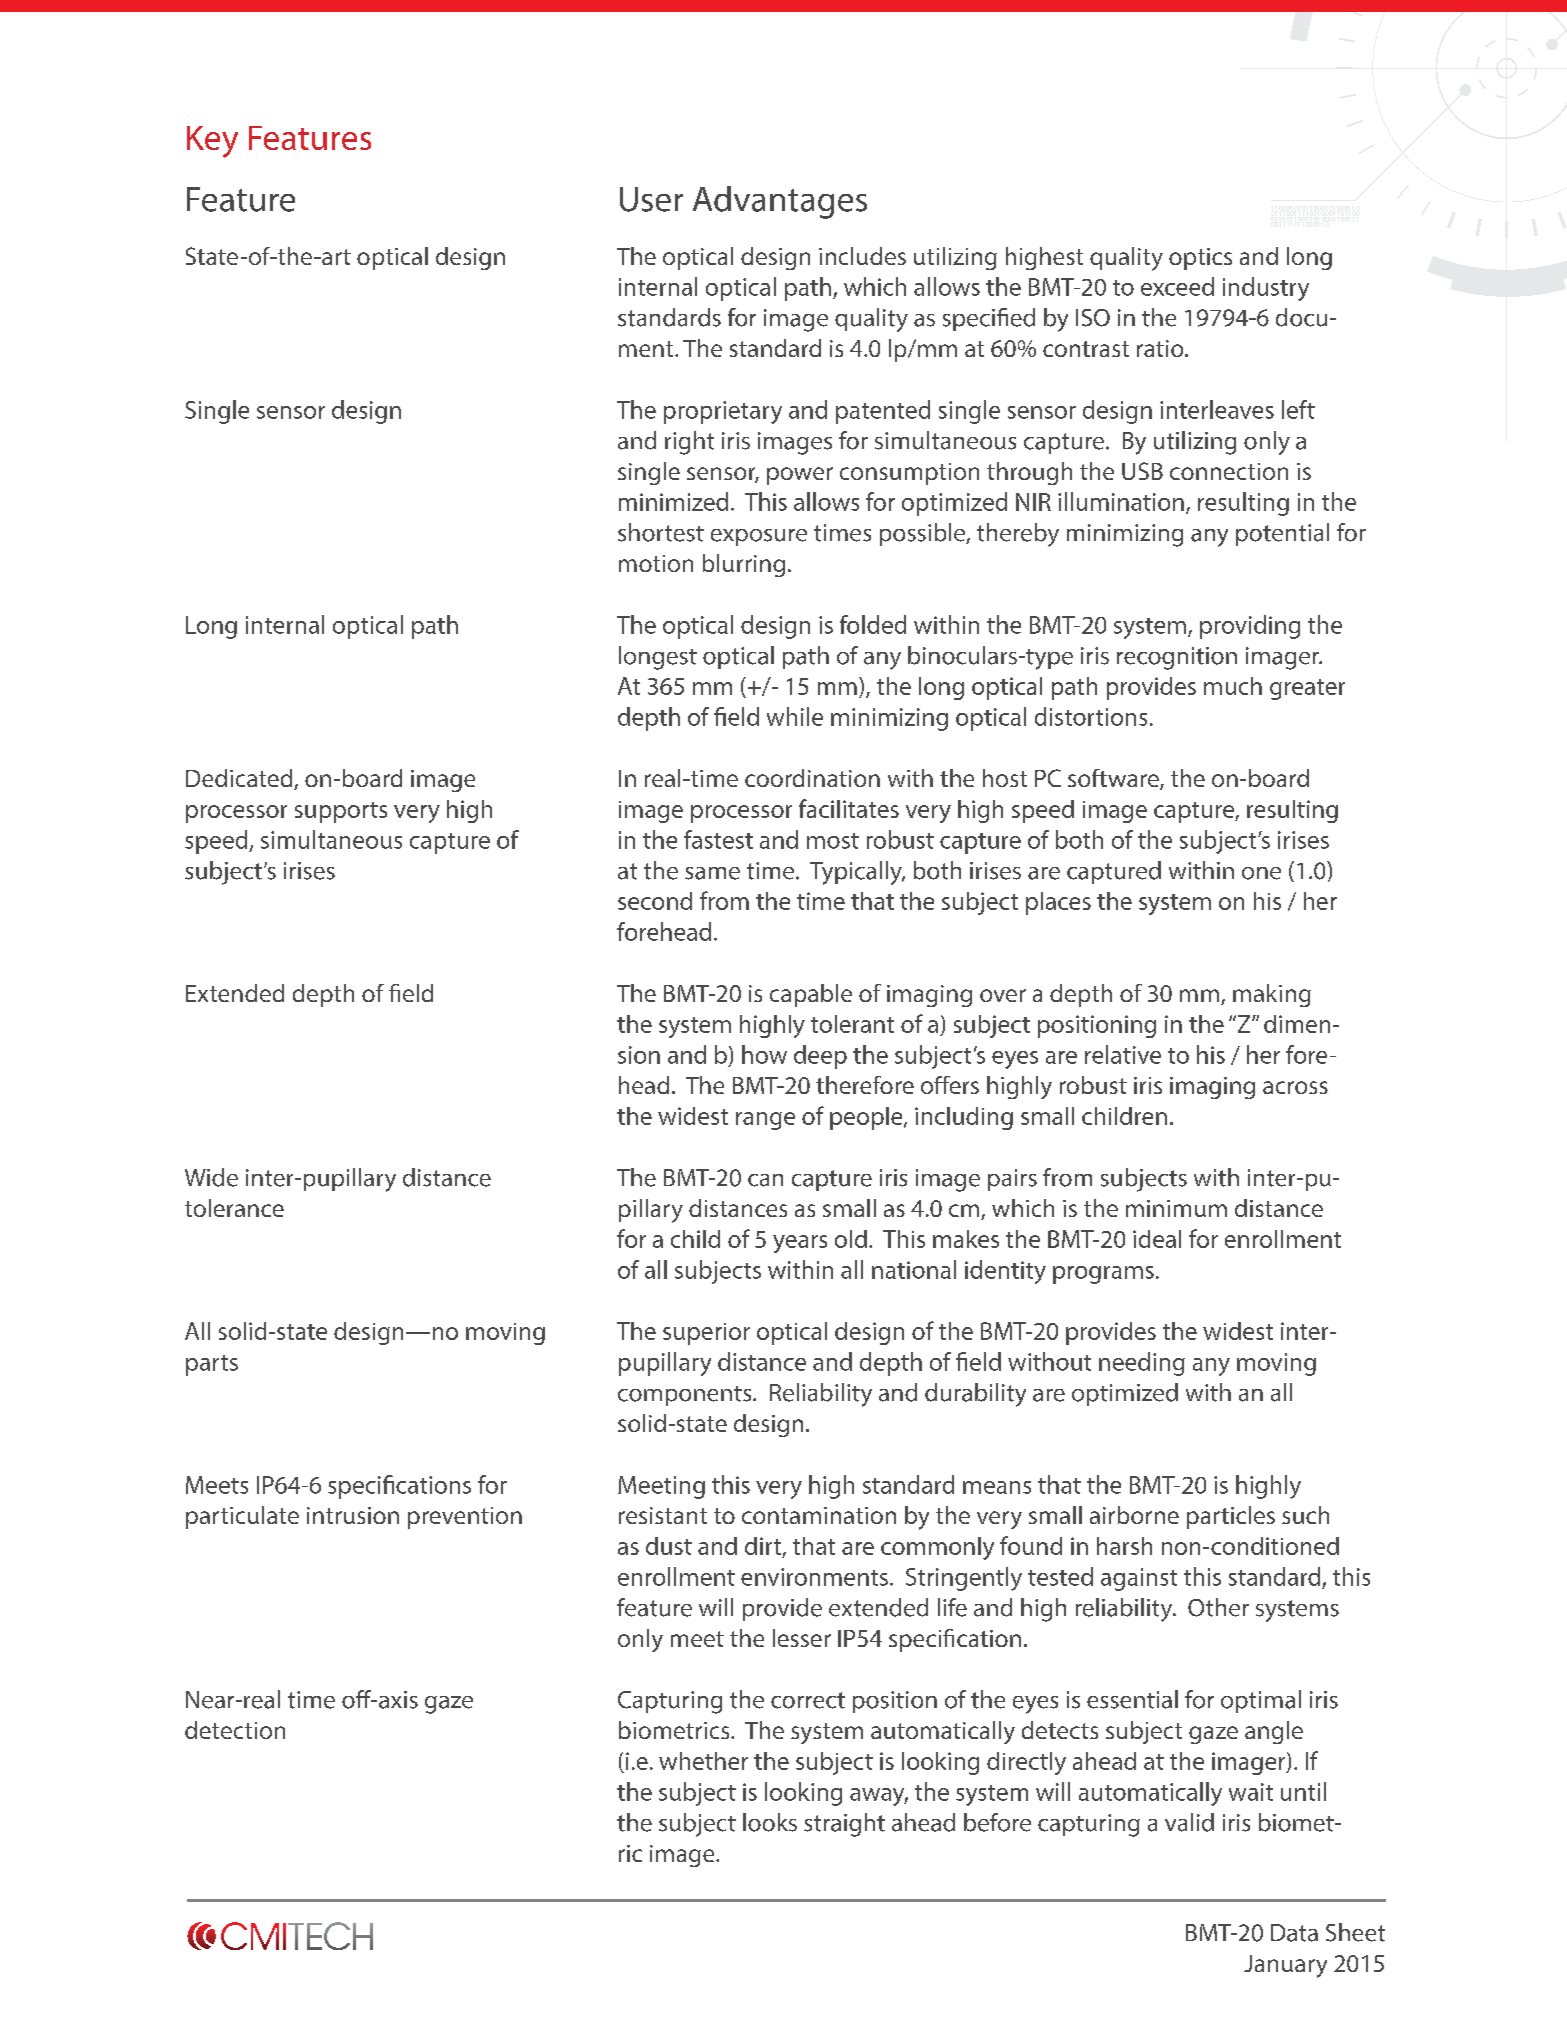  What do you see at coordinates (1295, 1087) in the screenshot?
I see `across` at bounding box center [1295, 1087].
